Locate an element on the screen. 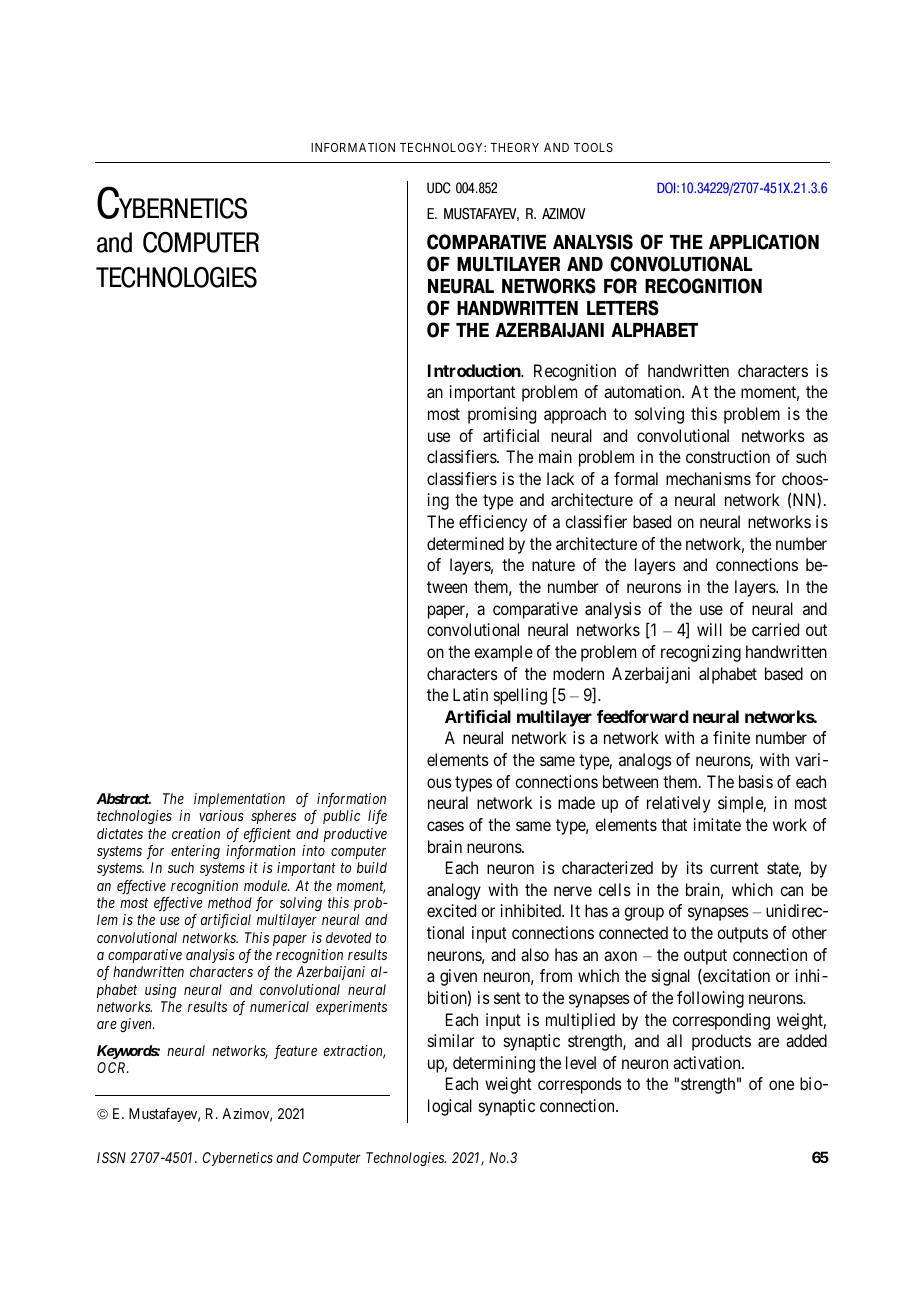  determined is located at coordinates (465, 543).
